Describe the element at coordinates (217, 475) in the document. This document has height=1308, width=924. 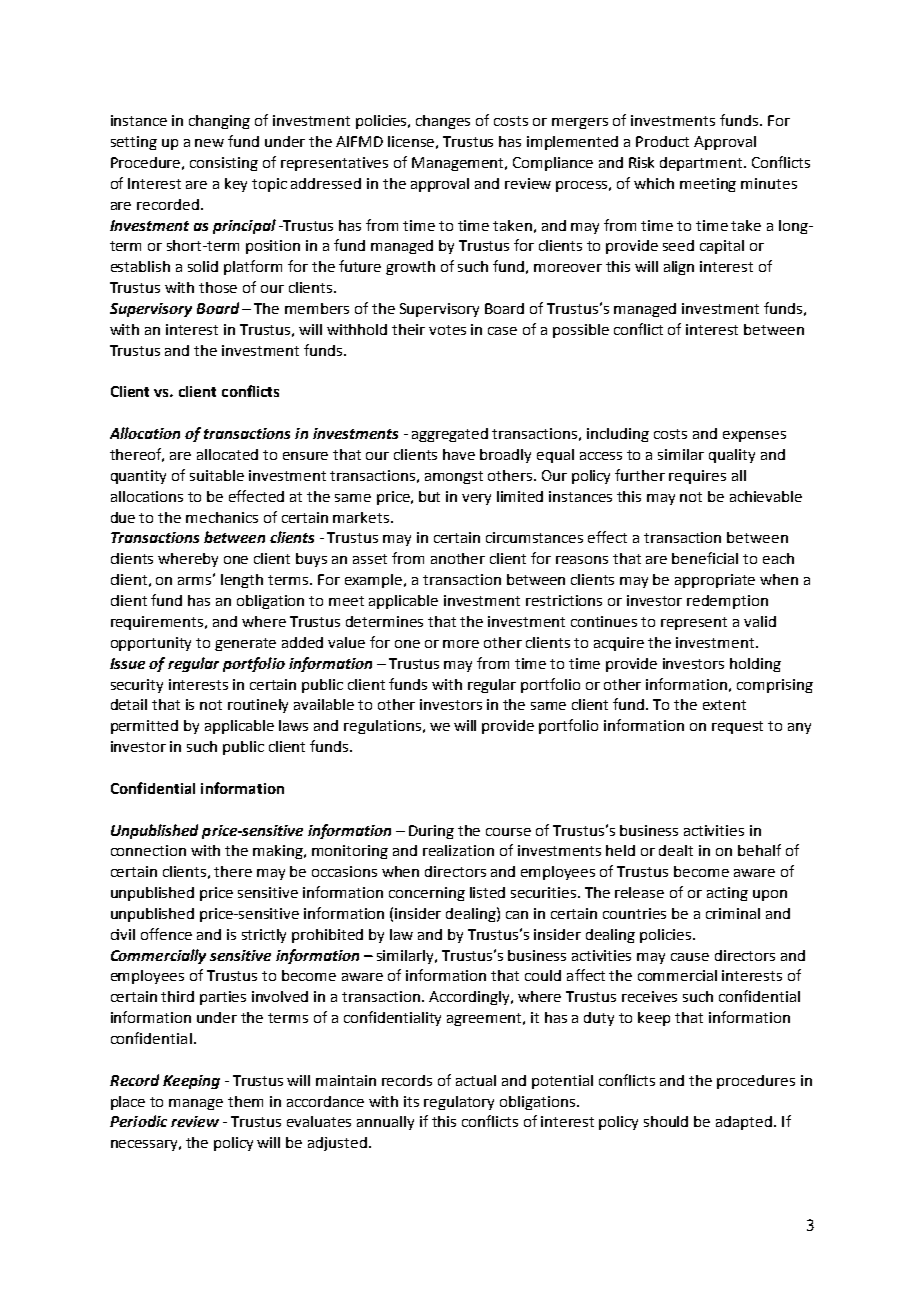
I see `suitable` at that location.
